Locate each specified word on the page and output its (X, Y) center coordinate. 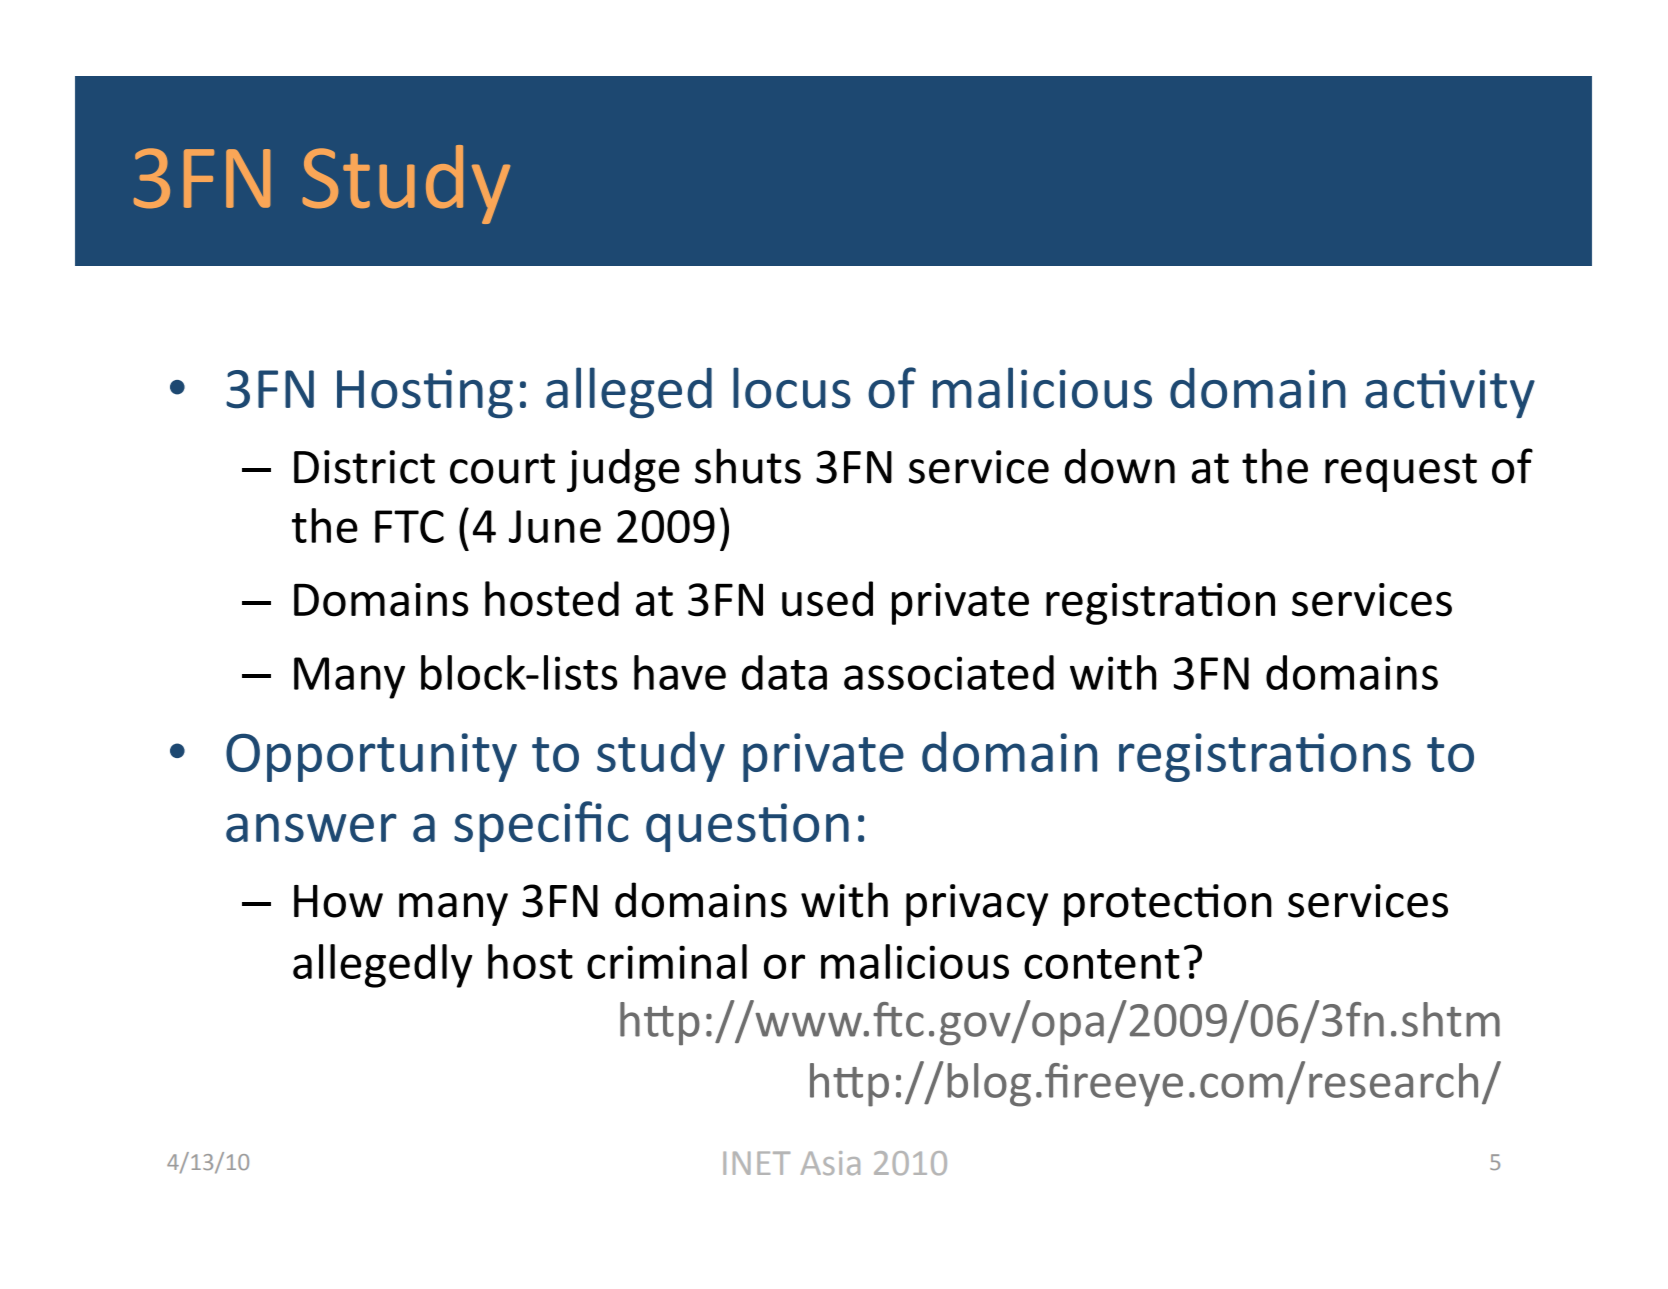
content (1102, 964)
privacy (977, 905)
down (1120, 466)
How (338, 901)
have (680, 672)
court (502, 468)
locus (792, 388)
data (784, 672)
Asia (830, 1163)
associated (949, 672)
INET (756, 1163)
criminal (667, 961)
